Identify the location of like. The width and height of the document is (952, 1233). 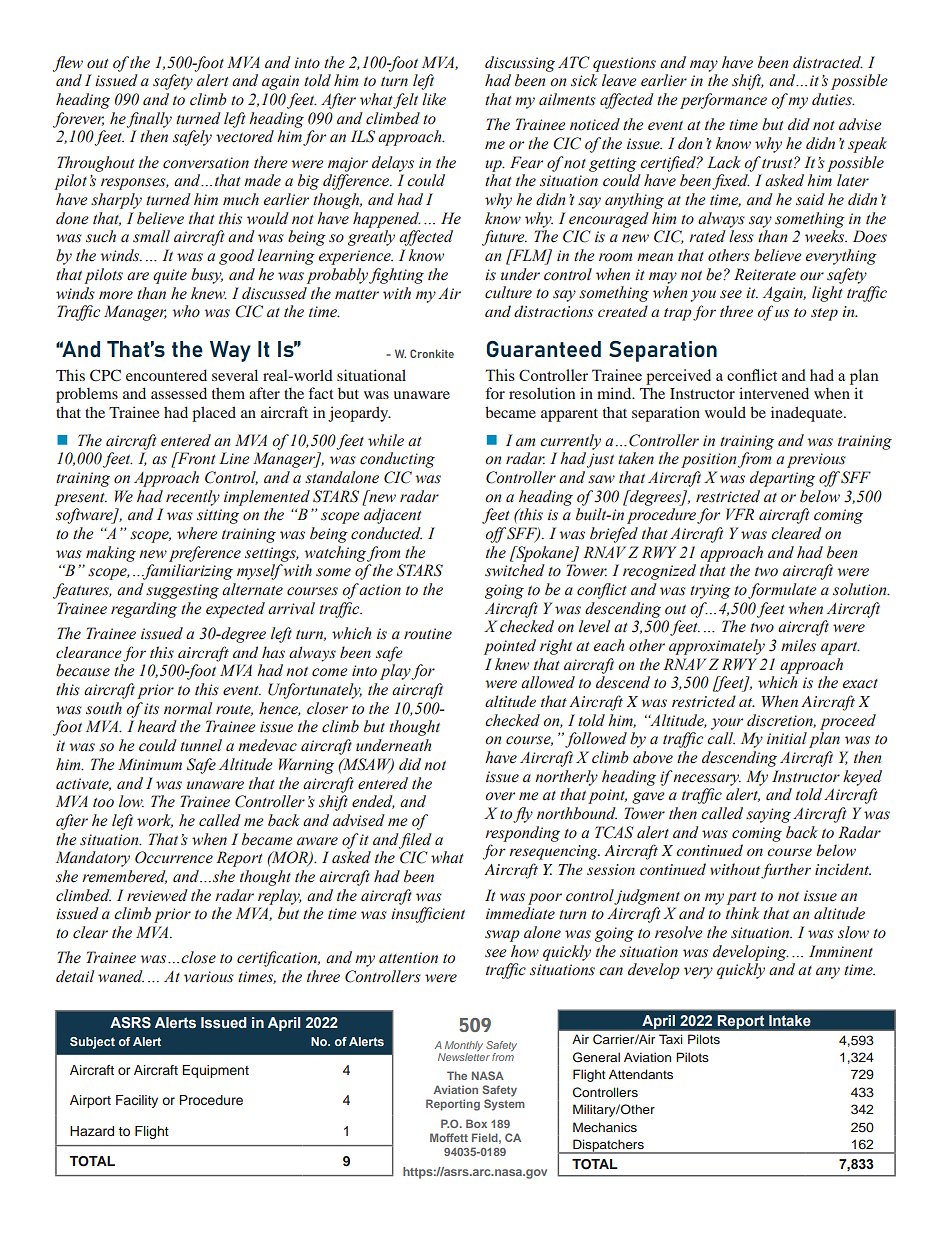
(434, 99).
